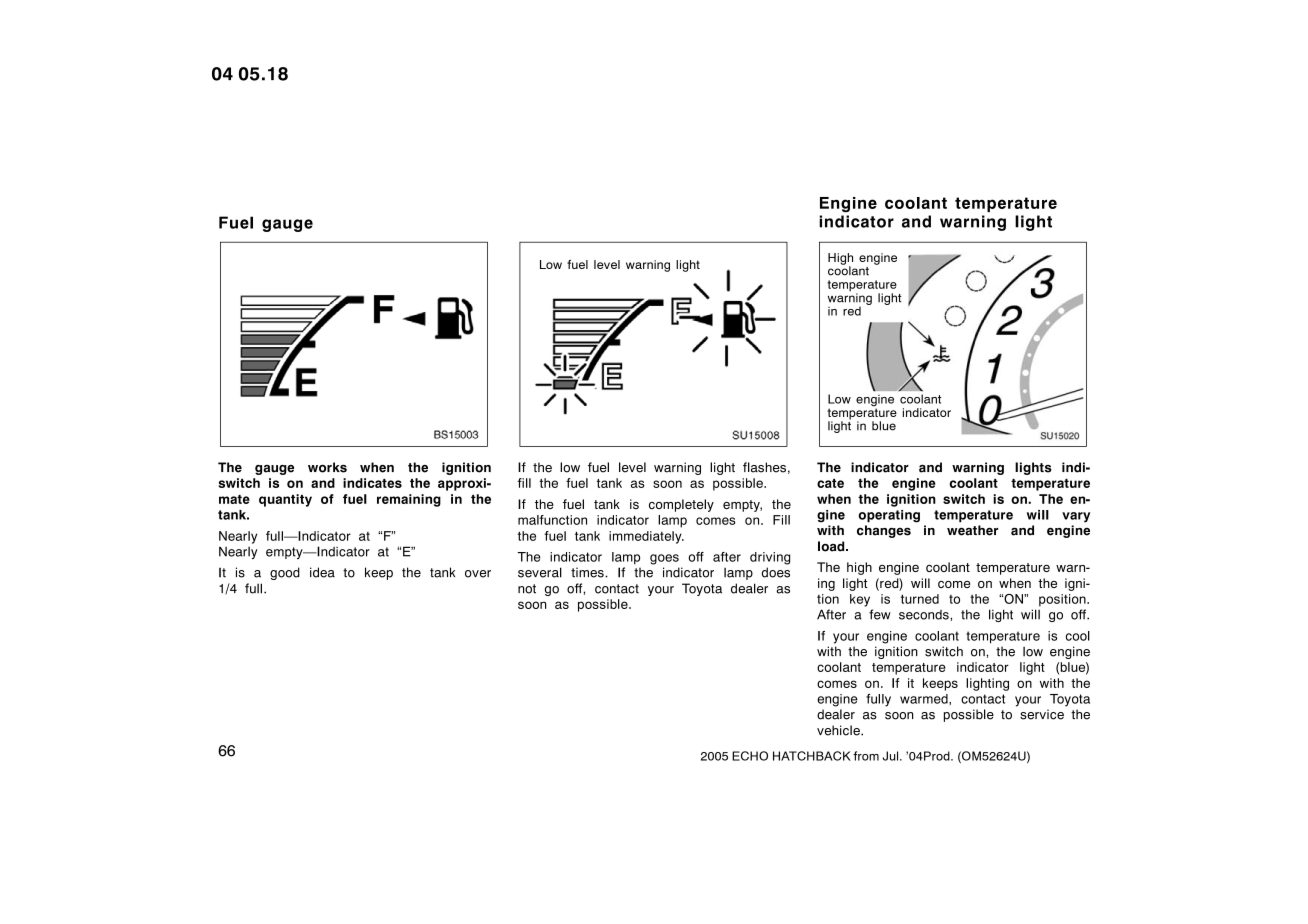 The height and width of the screenshot is (924, 1308). What do you see at coordinates (646, 537) in the screenshot?
I see `immediately` at bounding box center [646, 537].
